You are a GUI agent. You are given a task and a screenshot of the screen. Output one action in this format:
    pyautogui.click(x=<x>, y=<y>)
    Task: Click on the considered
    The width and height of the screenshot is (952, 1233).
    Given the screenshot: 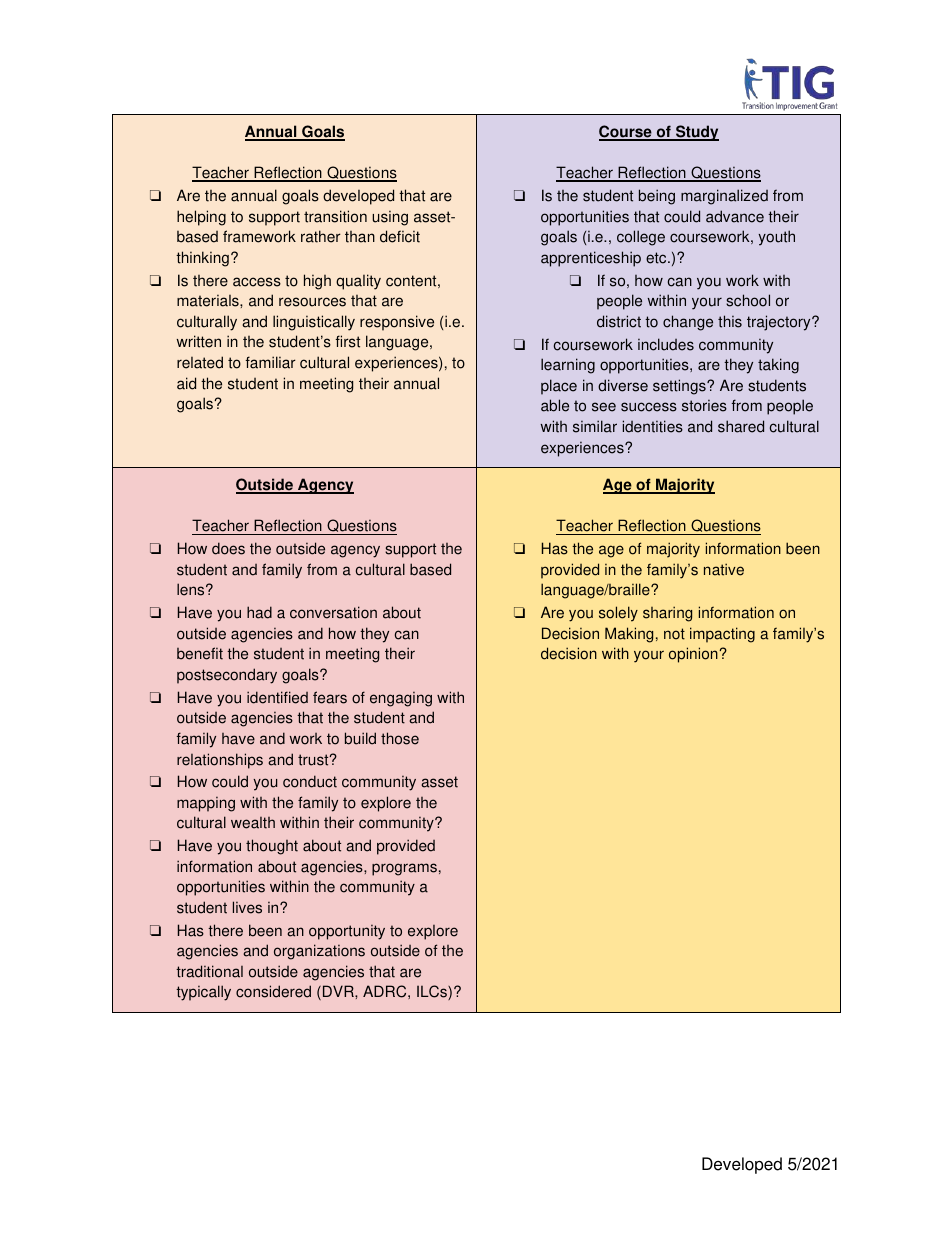 What is the action you would take?
    pyautogui.click(x=273, y=991)
